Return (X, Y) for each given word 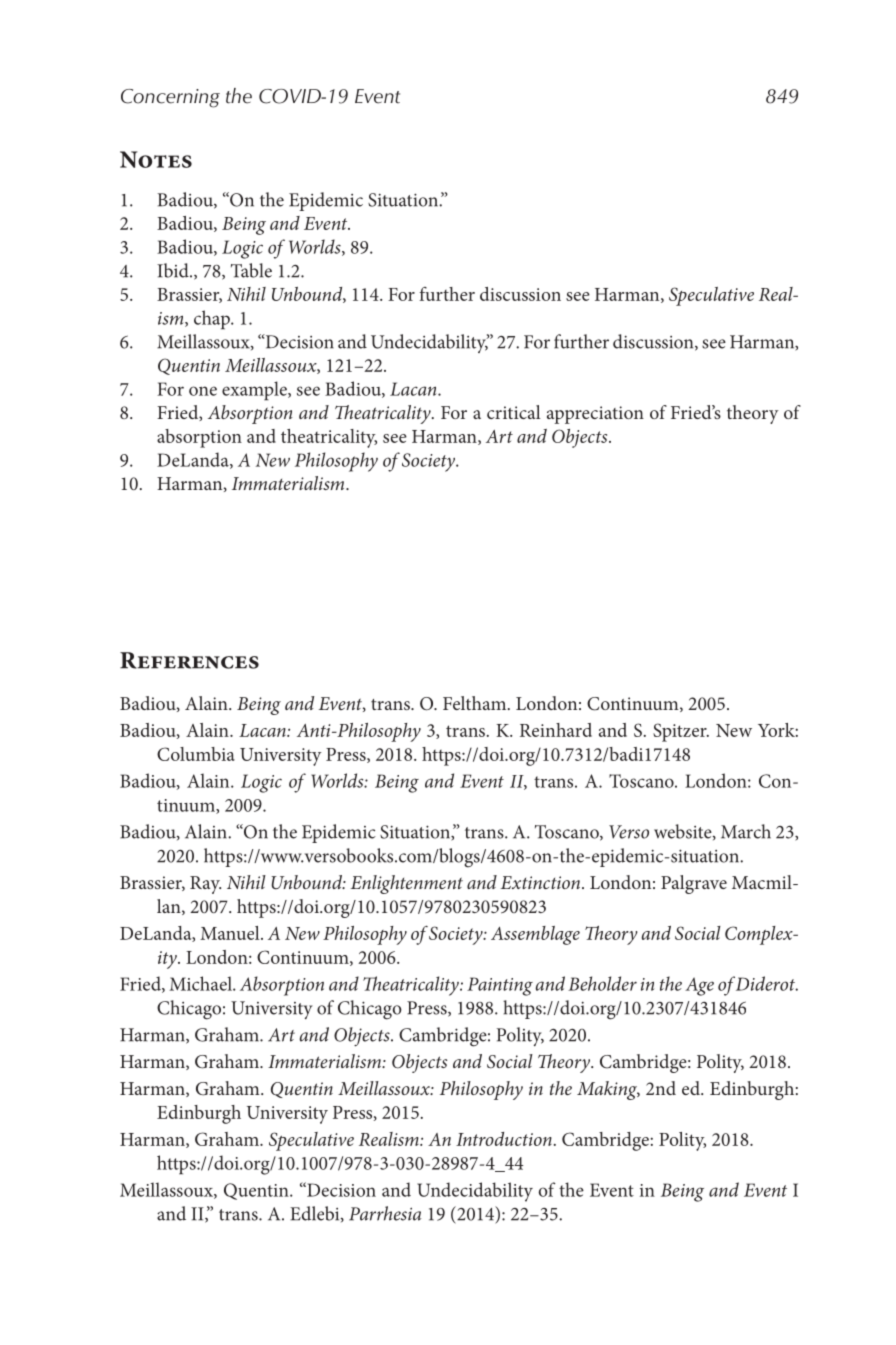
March (746, 831)
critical (514, 412)
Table (251, 270)
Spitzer (681, 732)
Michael (201, 983)
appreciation (595, 415)
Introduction (504, 1139)
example (255, 391)
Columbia (196, 754)
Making (608, 1090)
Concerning (170, 98)
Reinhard (556, 730)
